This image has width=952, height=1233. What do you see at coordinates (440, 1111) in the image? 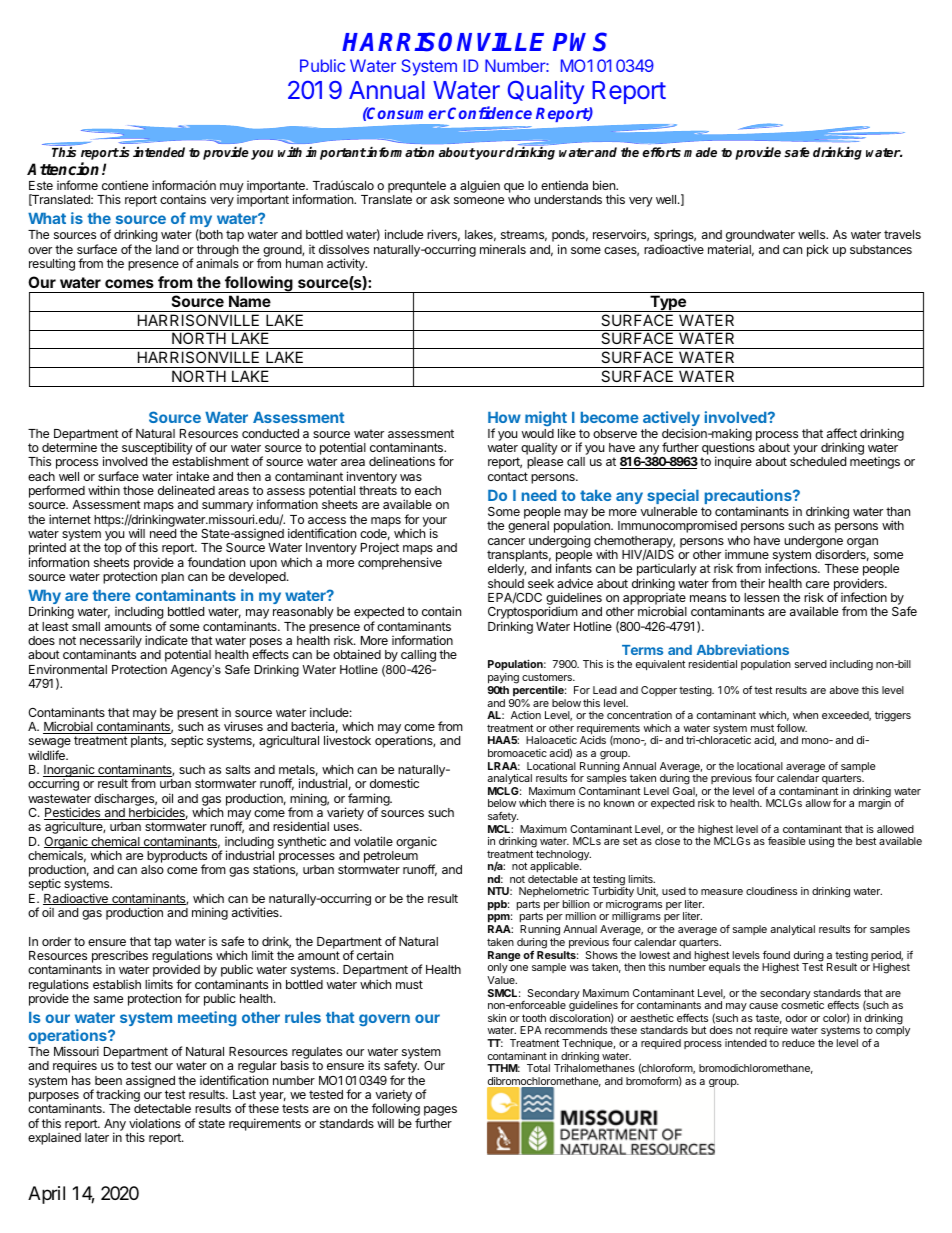
I see `pages` at bounding box center [440, 1111].
